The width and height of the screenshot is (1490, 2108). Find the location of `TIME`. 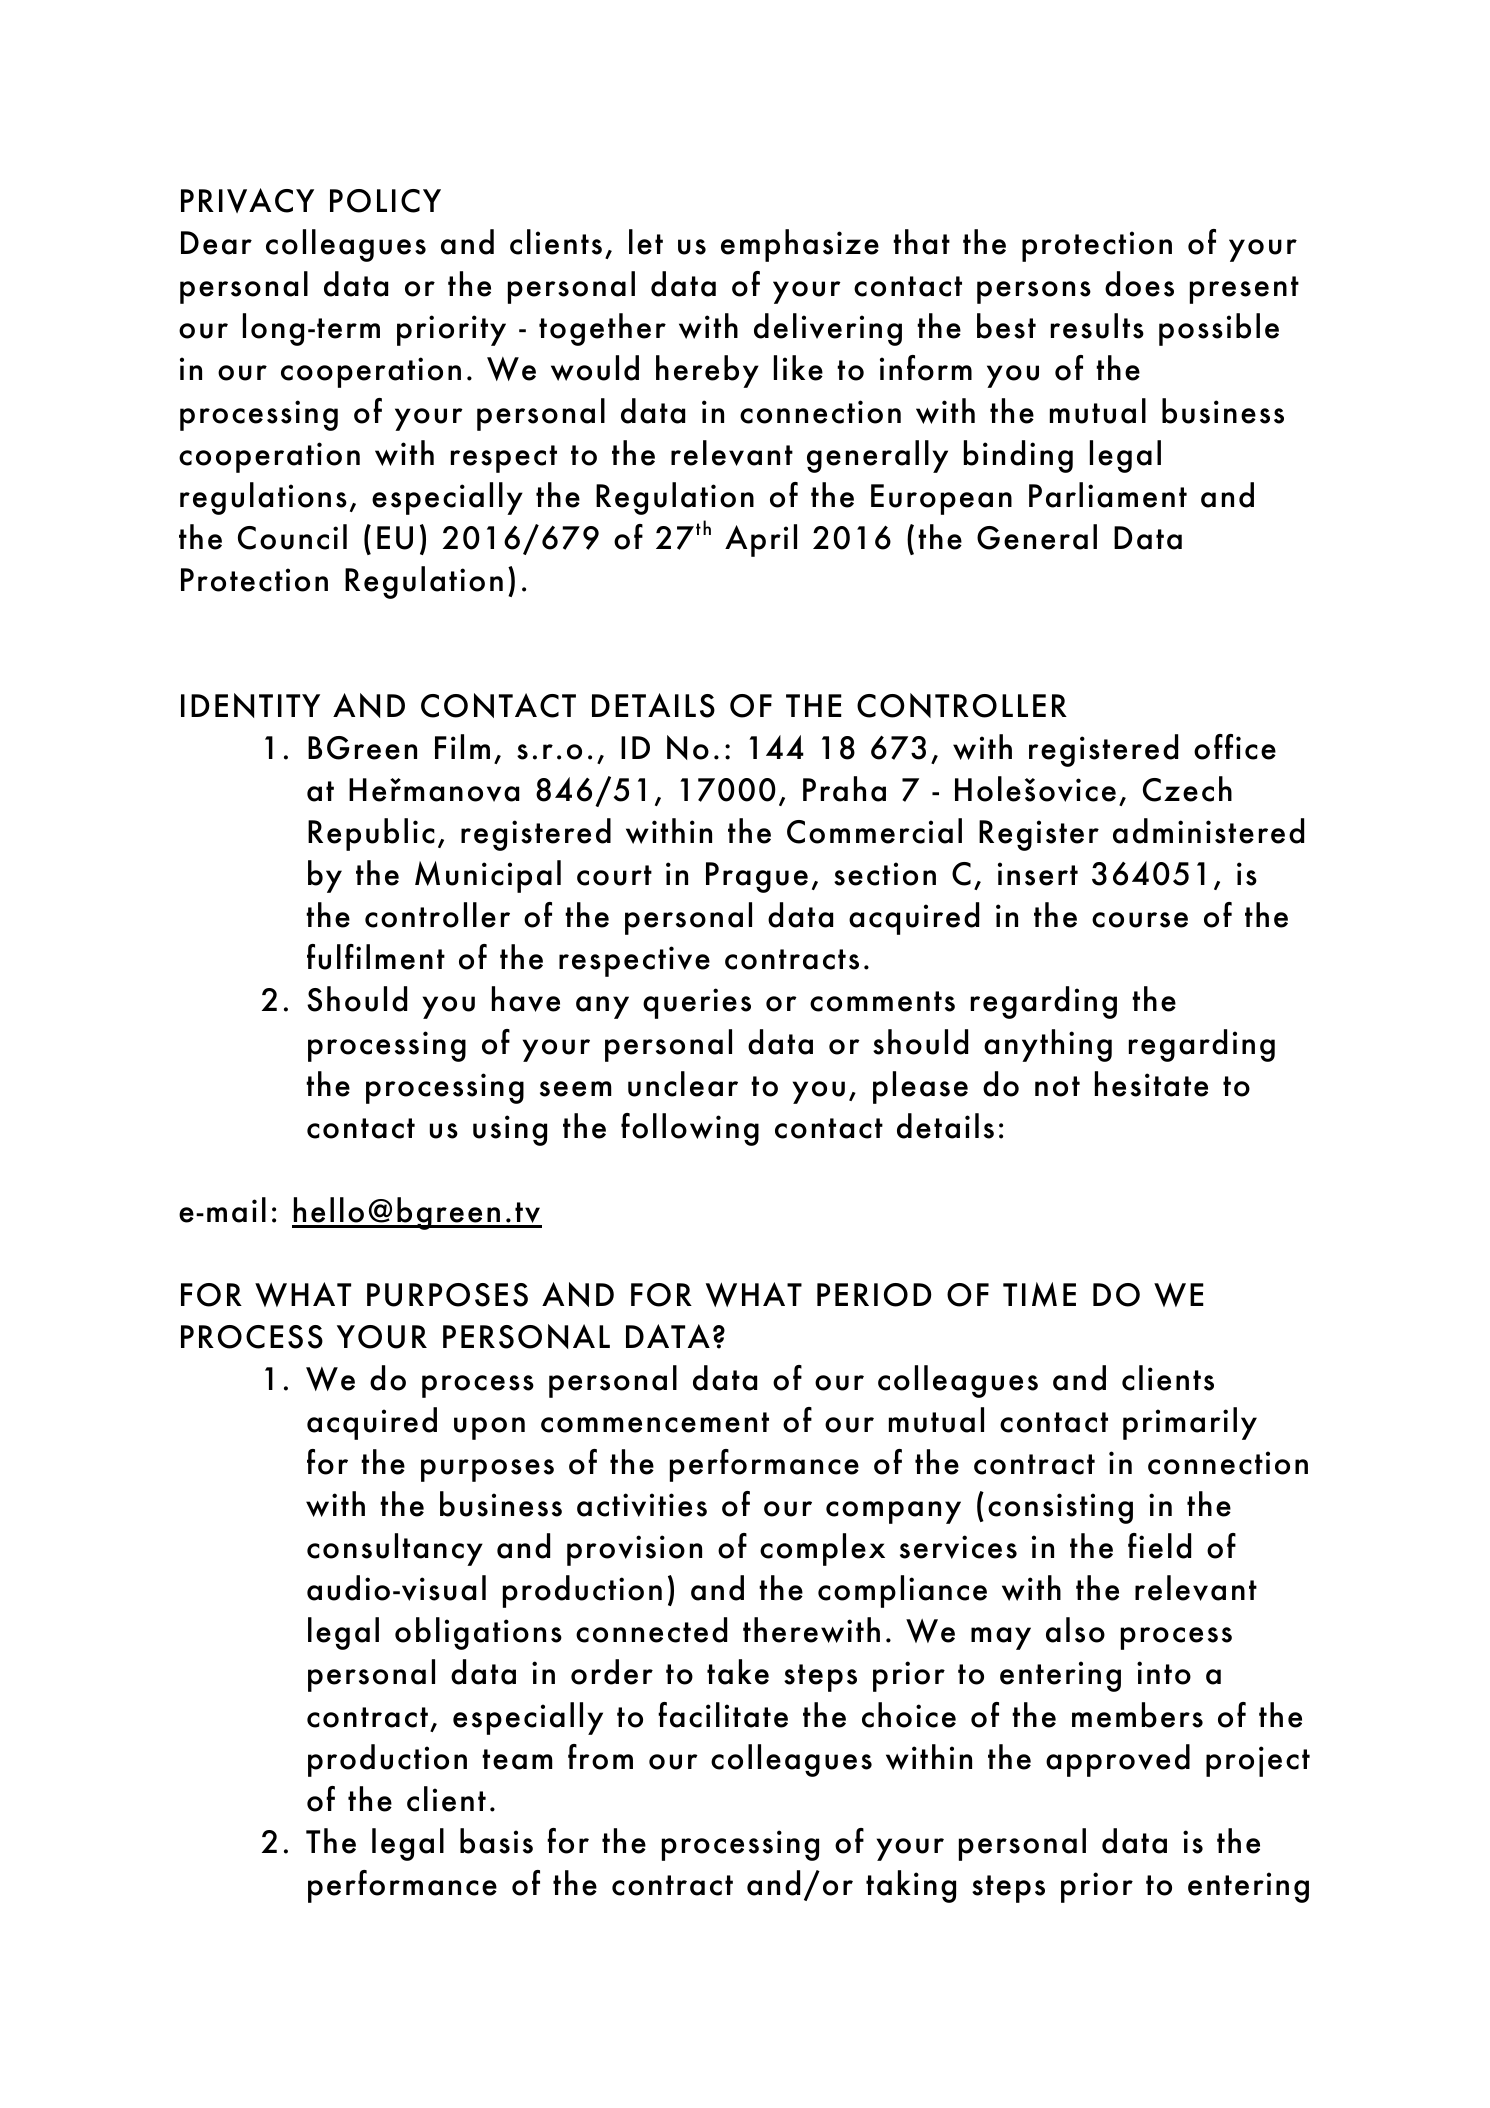

TIME is located at coordinates (1039, 1294).
